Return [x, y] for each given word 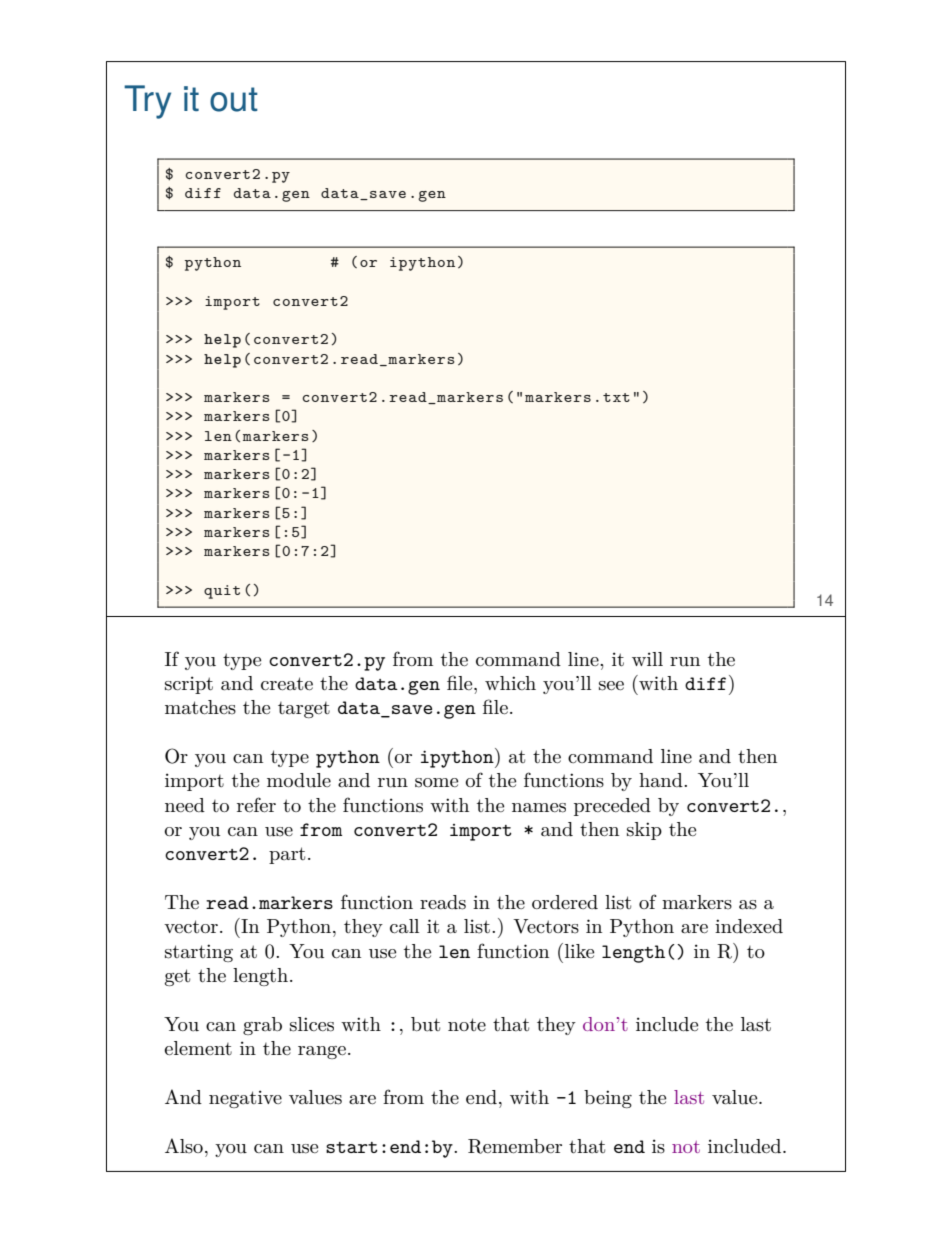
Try [147, 102]
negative [245, 1099]
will [647, 659]
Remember [515, 1146]
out [234, 99]
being [608, 1099]
